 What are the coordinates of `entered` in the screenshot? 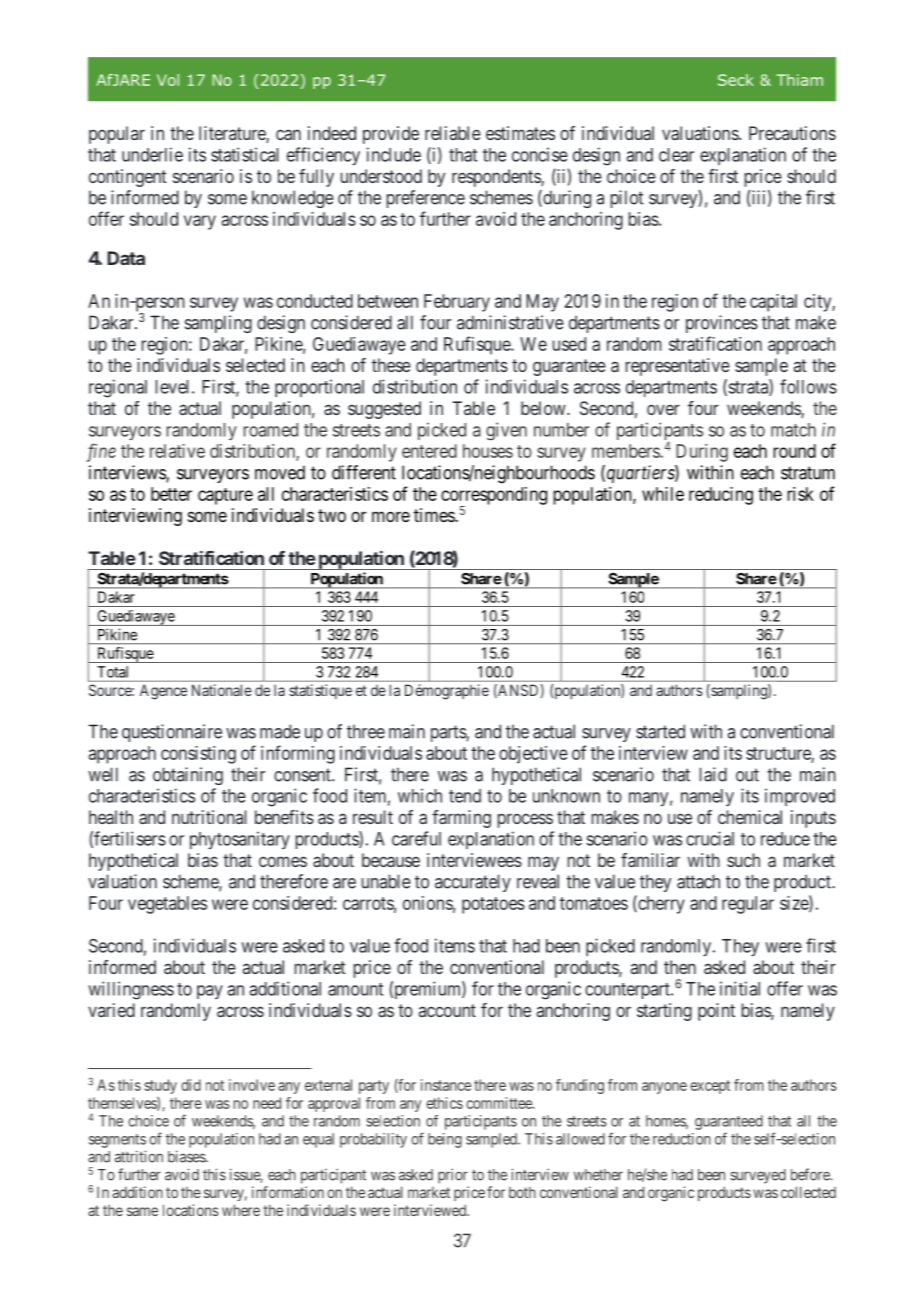 It's located at (429, 451).
